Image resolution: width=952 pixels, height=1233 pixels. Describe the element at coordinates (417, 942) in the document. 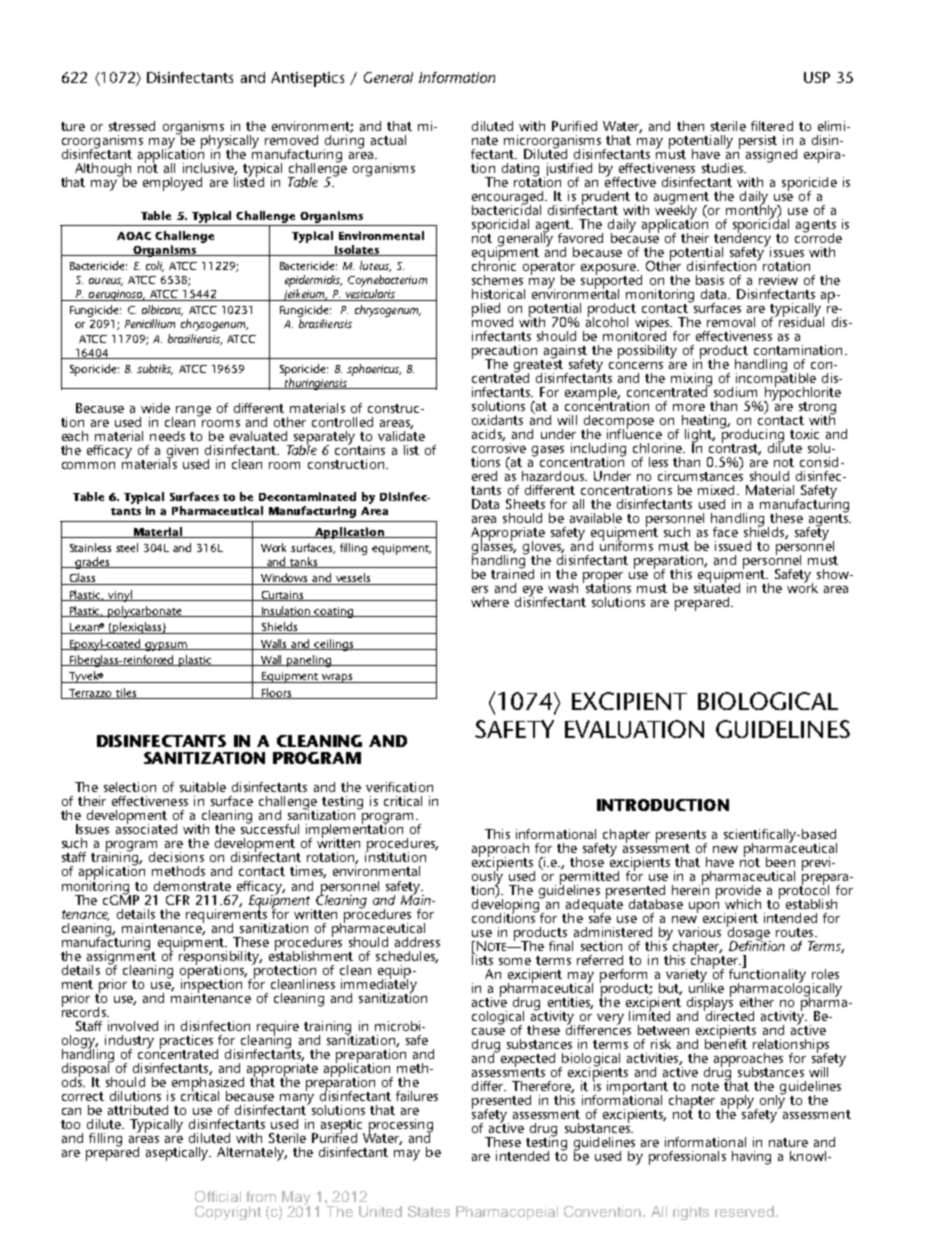

I see `address` at that location.
